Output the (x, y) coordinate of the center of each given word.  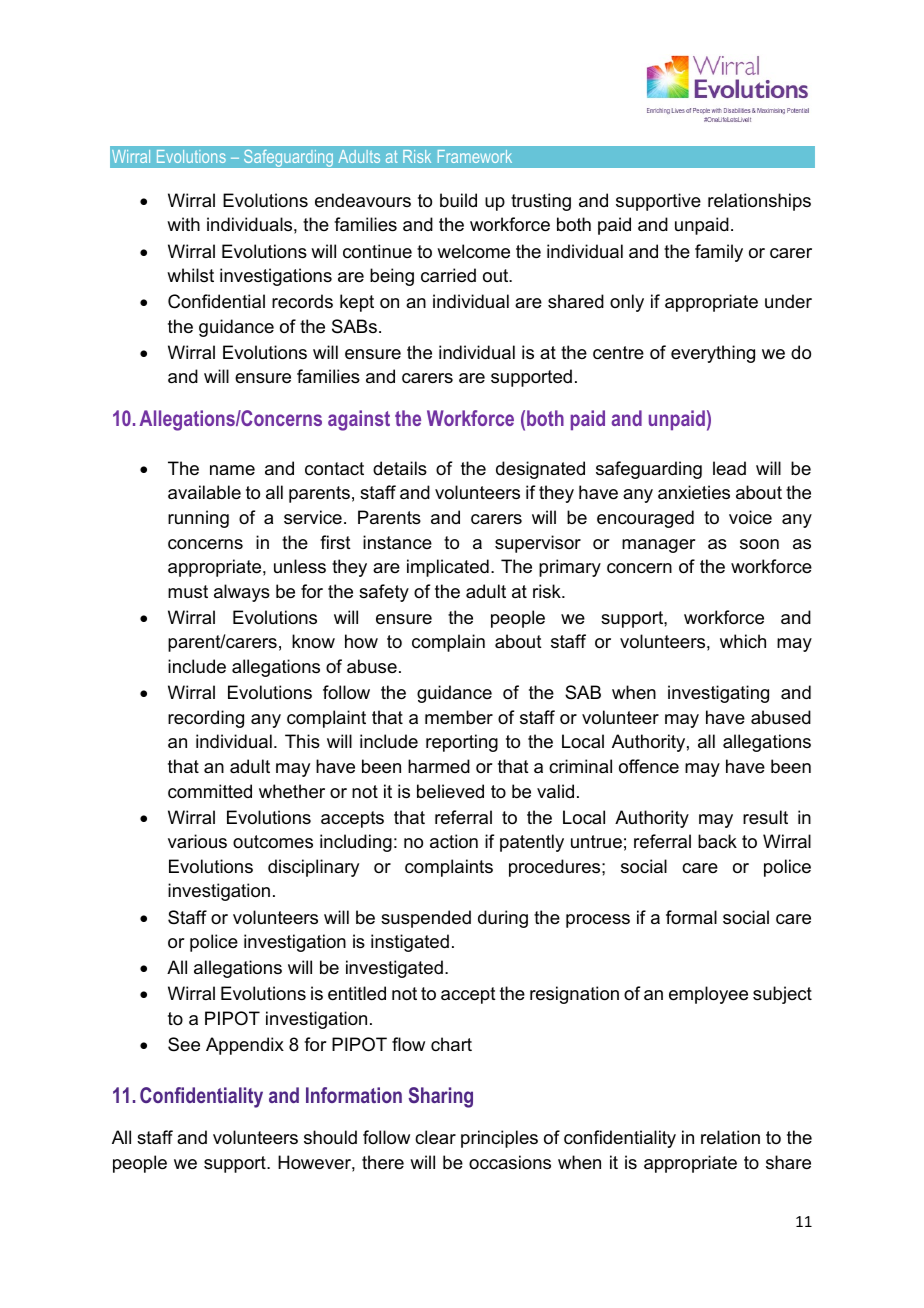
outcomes (273, 841)
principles (499, 1139)
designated (540, 470)
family (719, 253)
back (717, 841)
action (454, 841)
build (458, 200)
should (330, 1137)
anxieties (694, 492)
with (183, 224)
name (232, 470)
